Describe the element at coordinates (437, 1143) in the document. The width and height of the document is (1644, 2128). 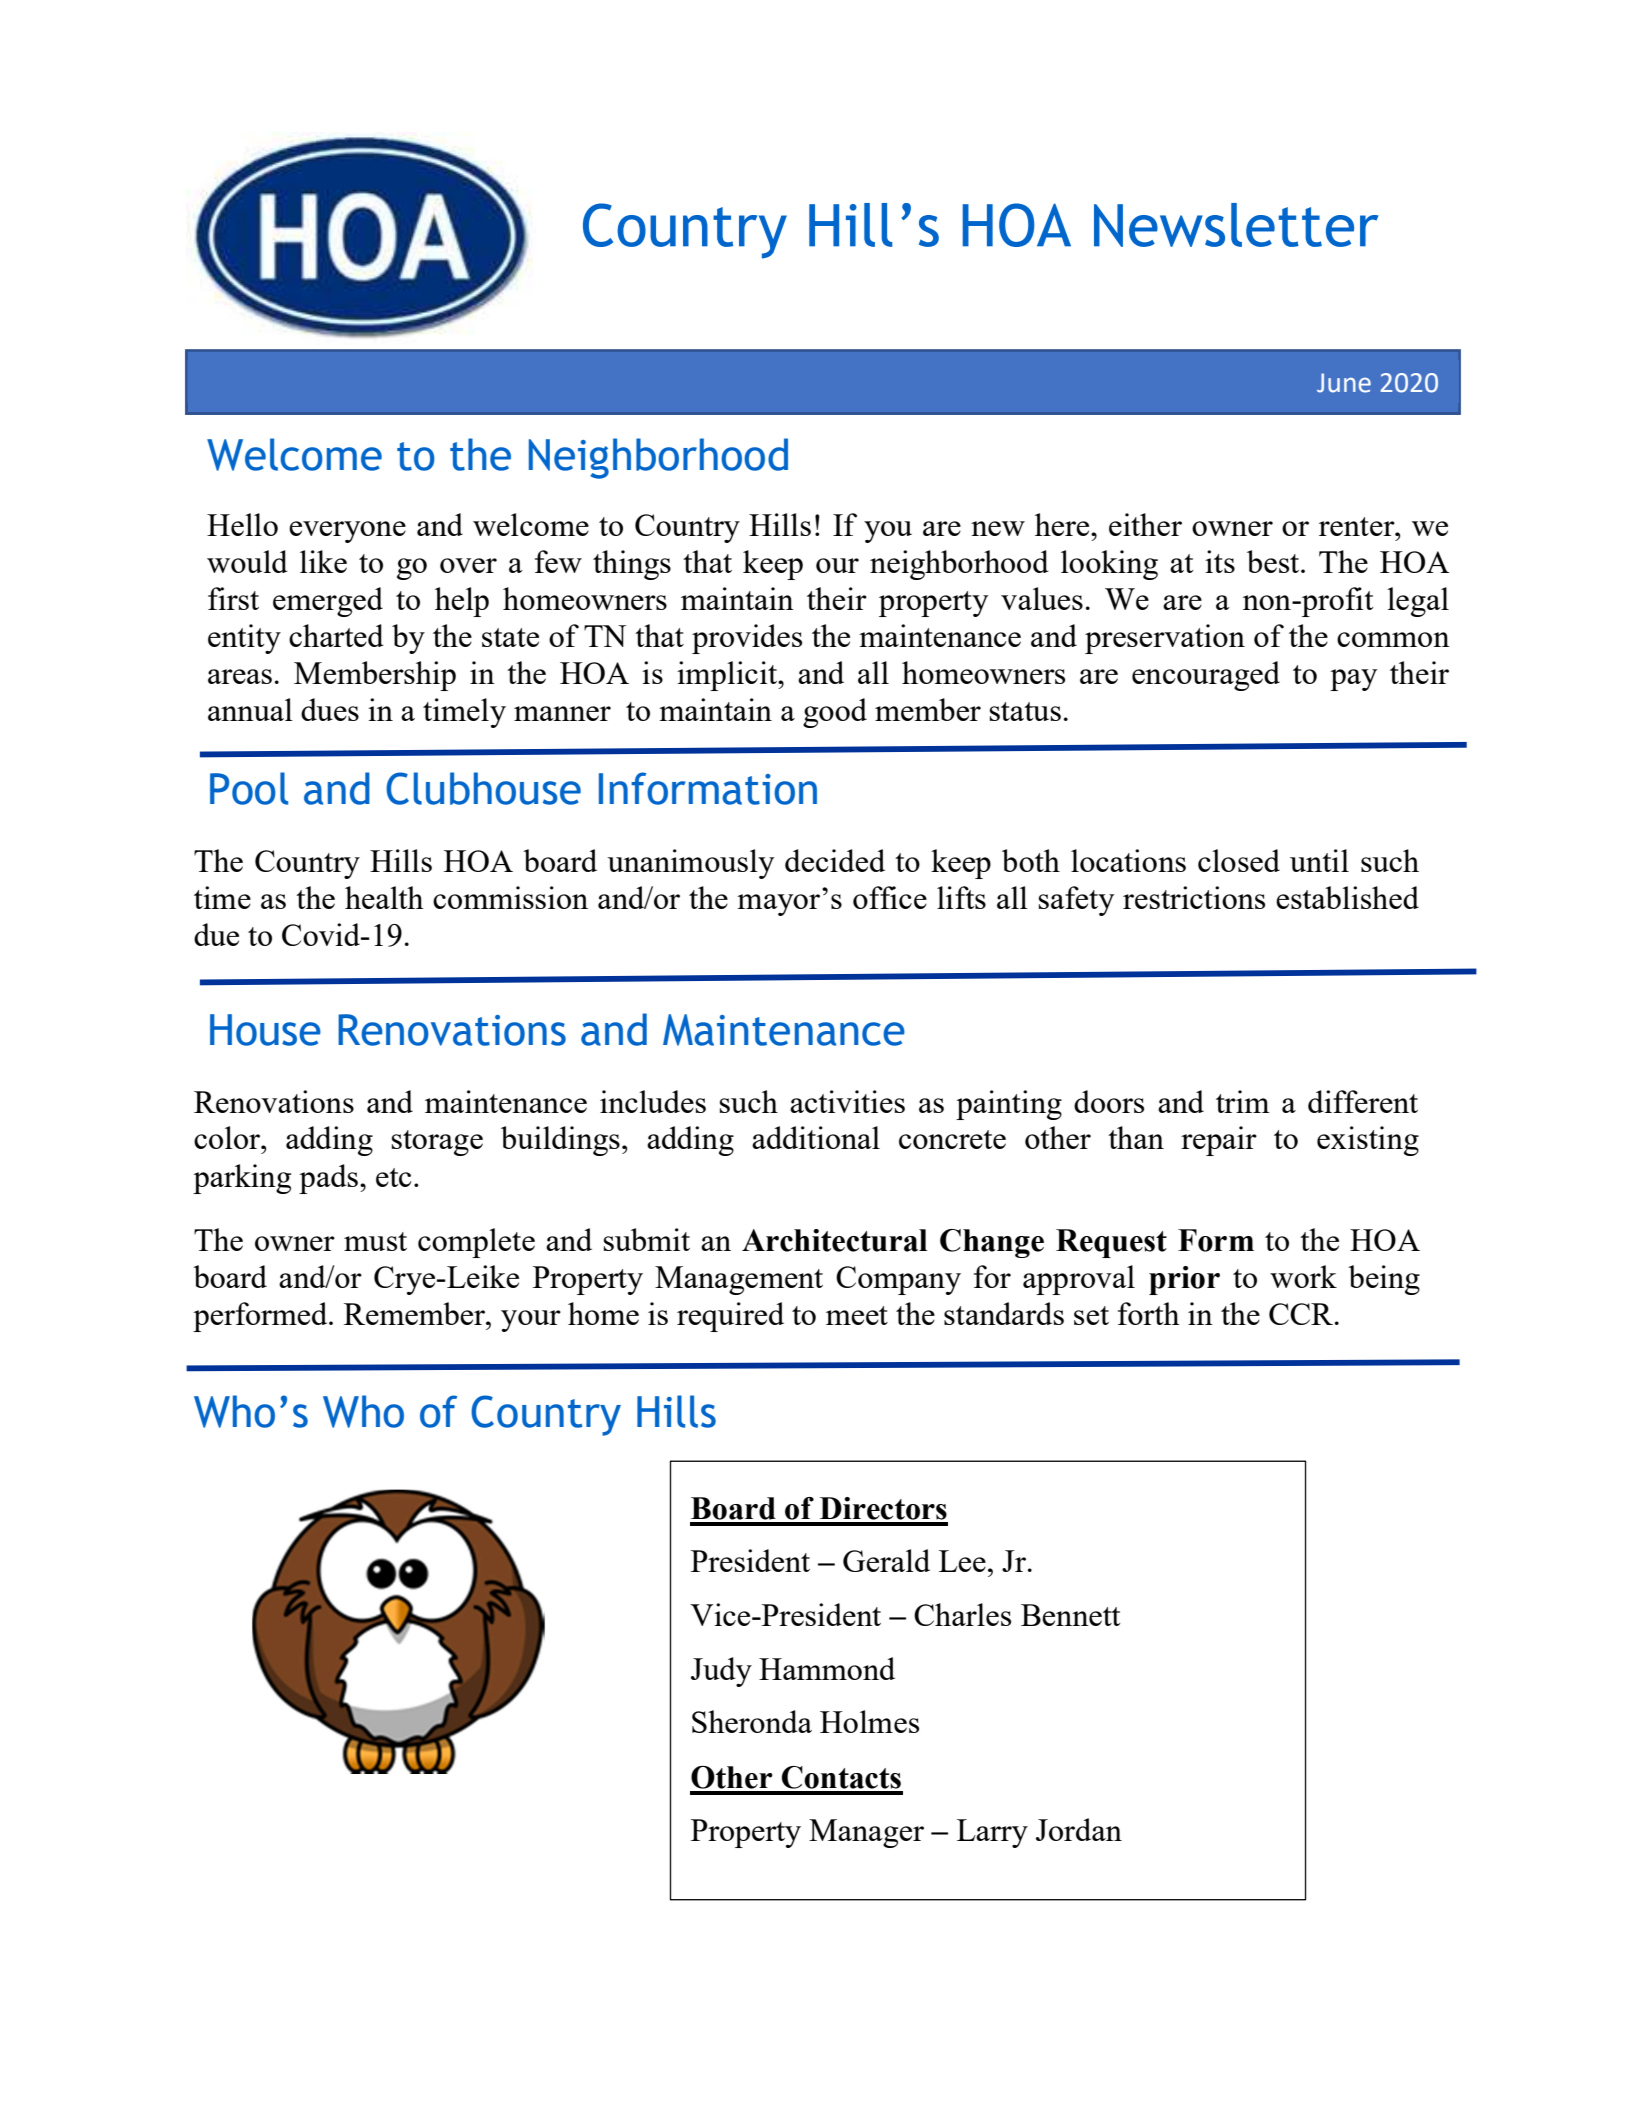
I see `storage` at that location.
